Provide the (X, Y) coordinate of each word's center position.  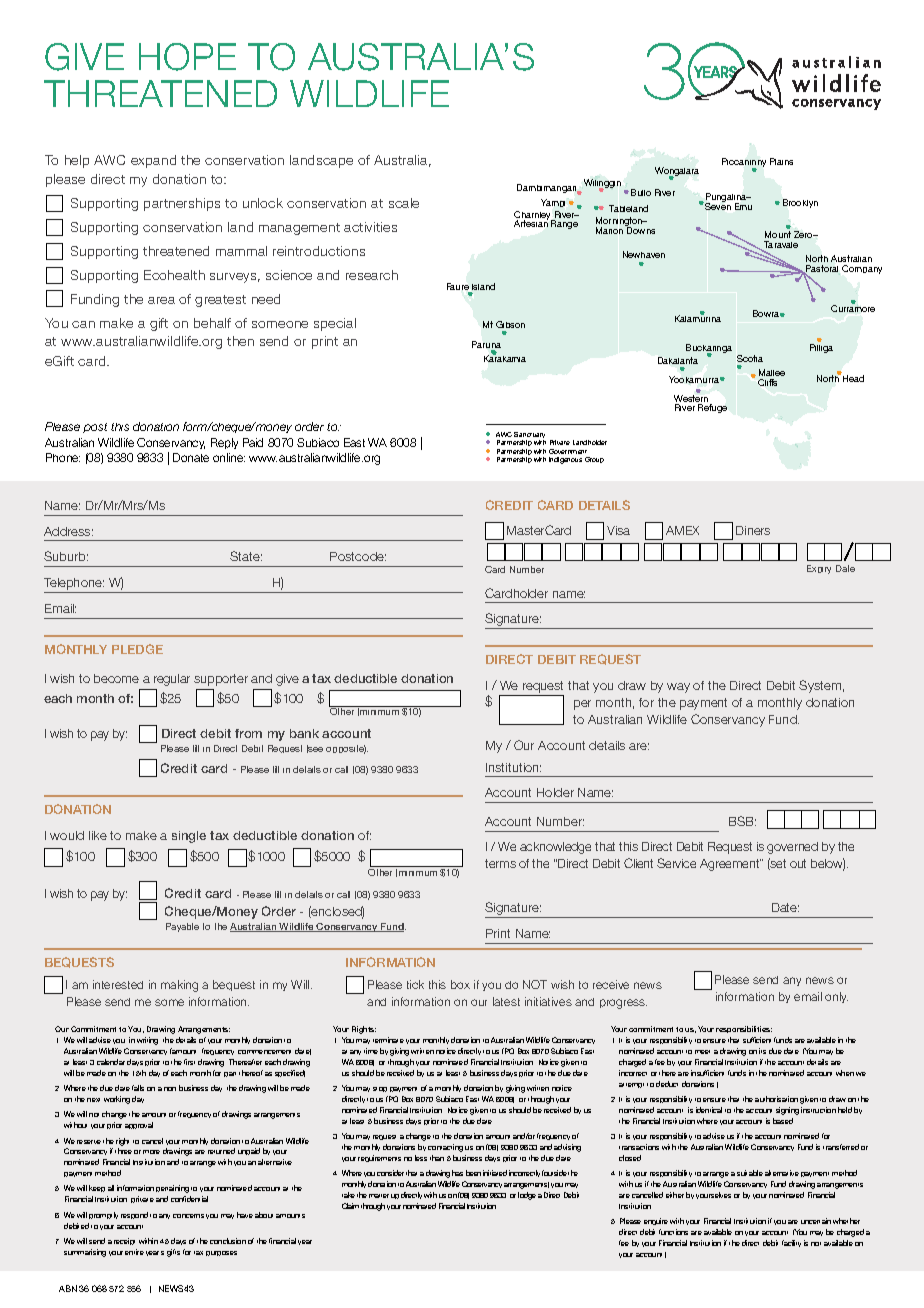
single (189, 837)
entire (134, 1252)
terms (500, 863)
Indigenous (565, 460)
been (473, 1173)
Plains (781, 161)
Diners (753, 530)
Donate (191, 457)
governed (792, 848)
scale (404, 203)
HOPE (187, 57)
